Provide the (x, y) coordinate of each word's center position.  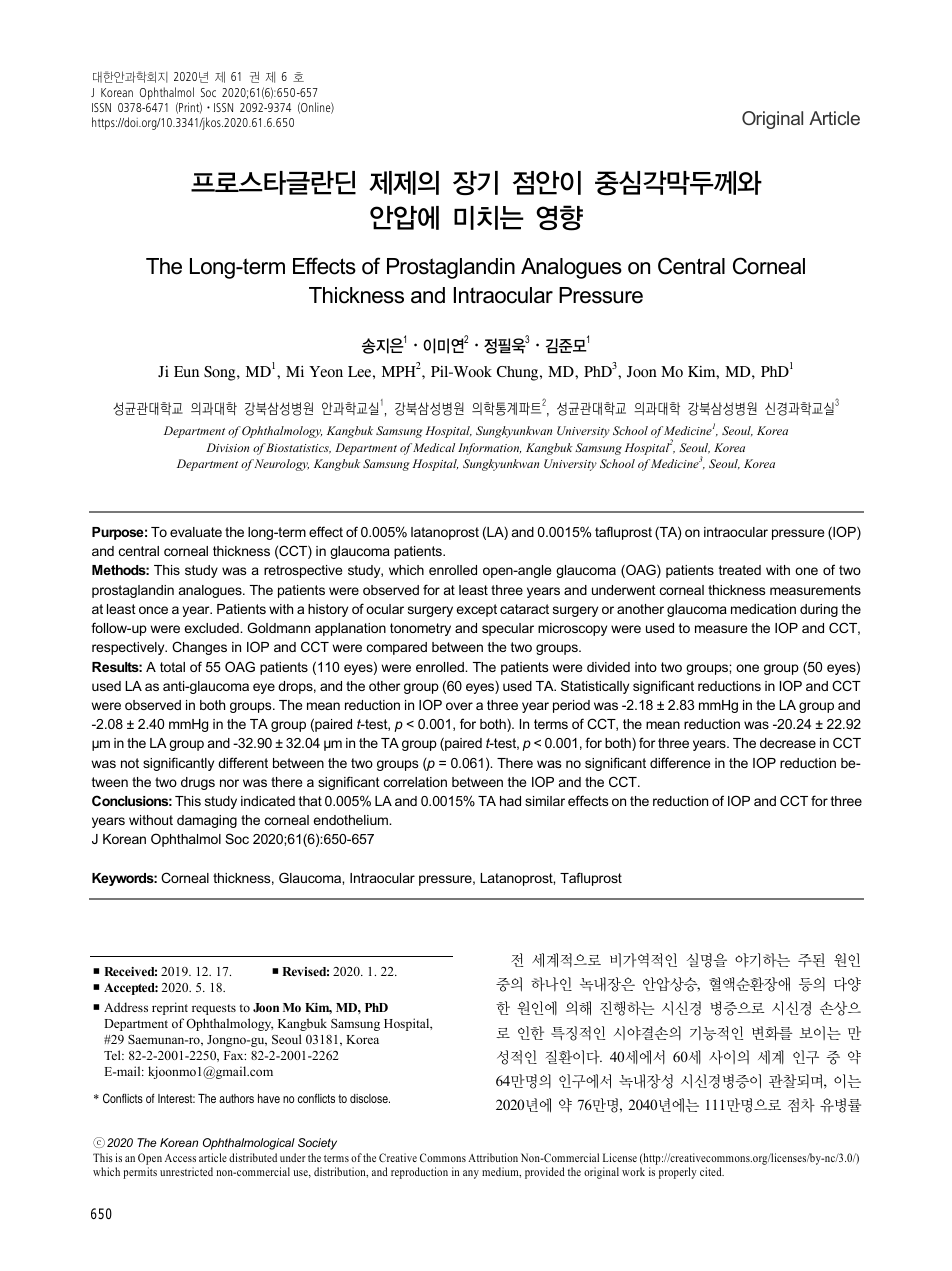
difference (680, 762)
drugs (198, 783)
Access (180, 1158)
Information (489, 449)
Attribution (493, 1157)
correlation (415, 782)
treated (740, 570)
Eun (186, 371)
